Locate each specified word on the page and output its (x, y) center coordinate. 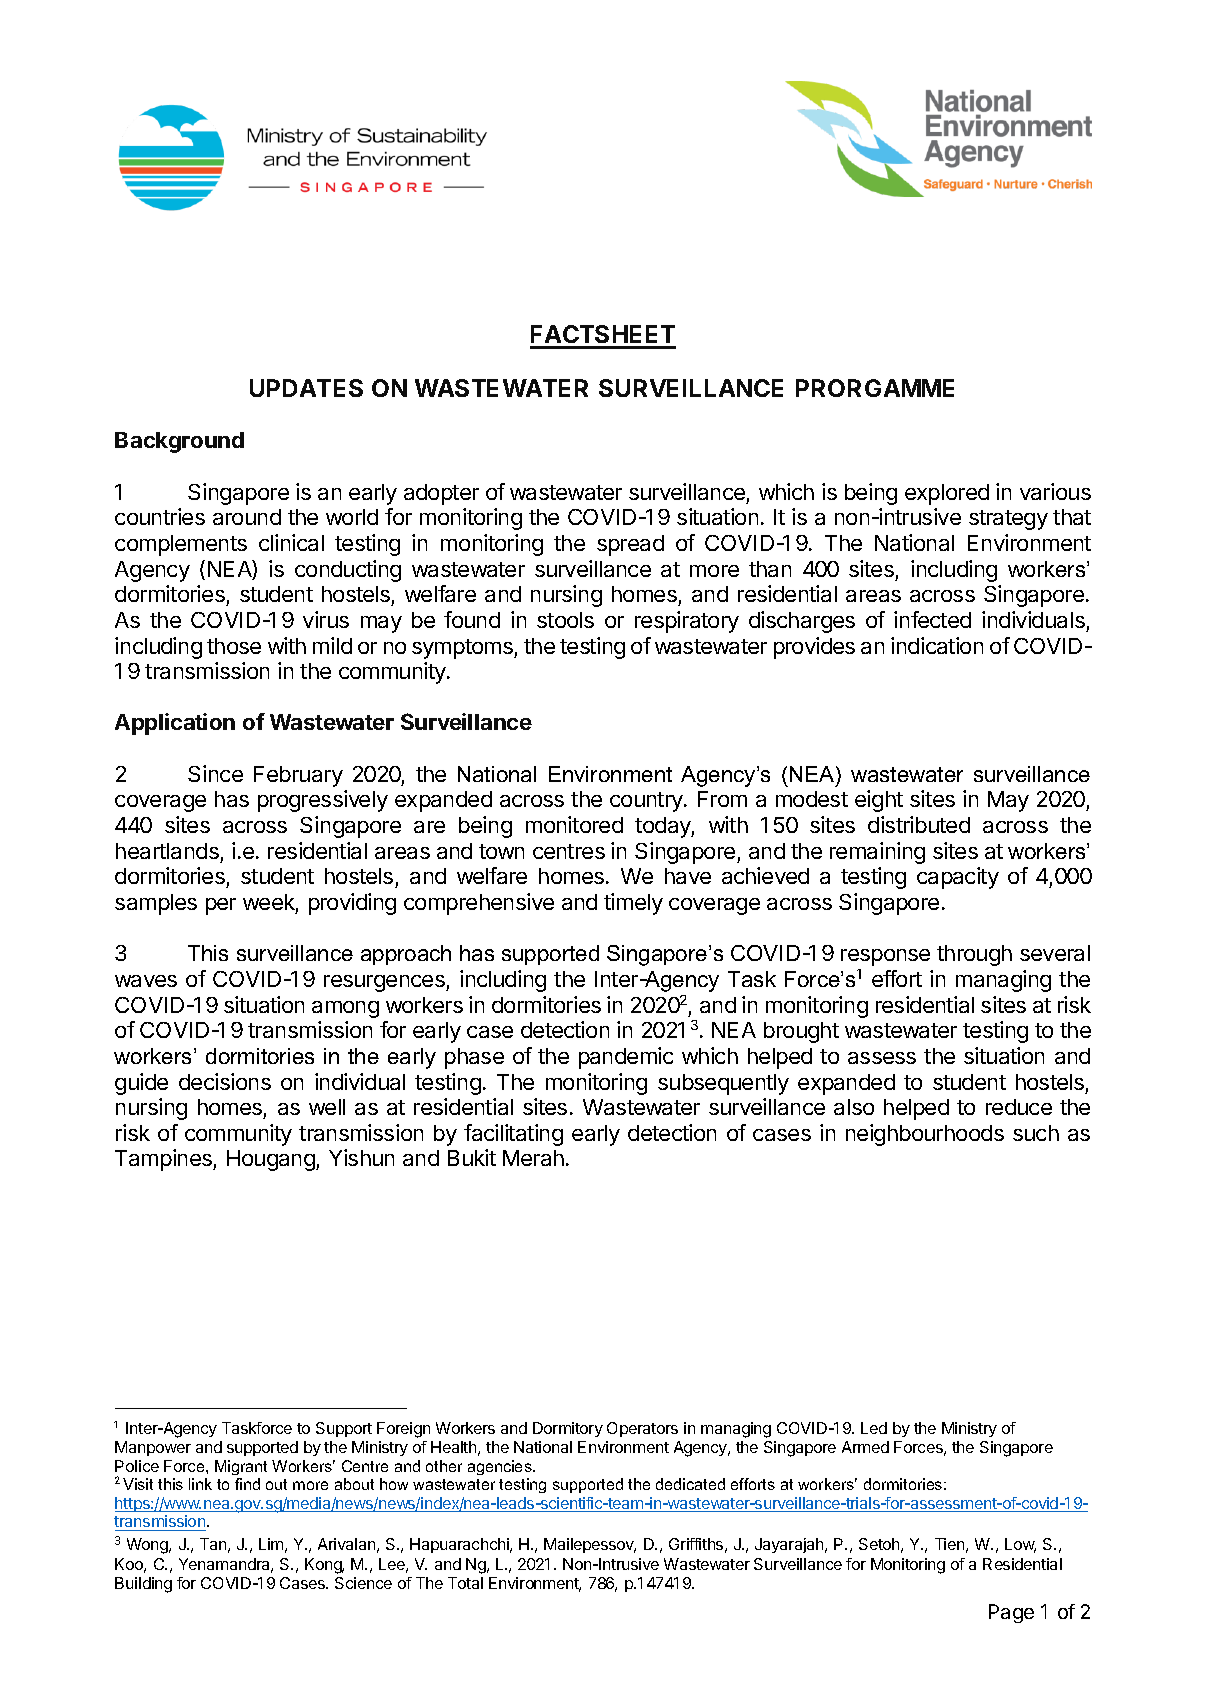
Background (179, 442)
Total (465, 1583)
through (974, 955)
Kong (324, 1566)
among (345, 1009)
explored (947, 494)
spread (630, 545)
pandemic (626, 1058)
